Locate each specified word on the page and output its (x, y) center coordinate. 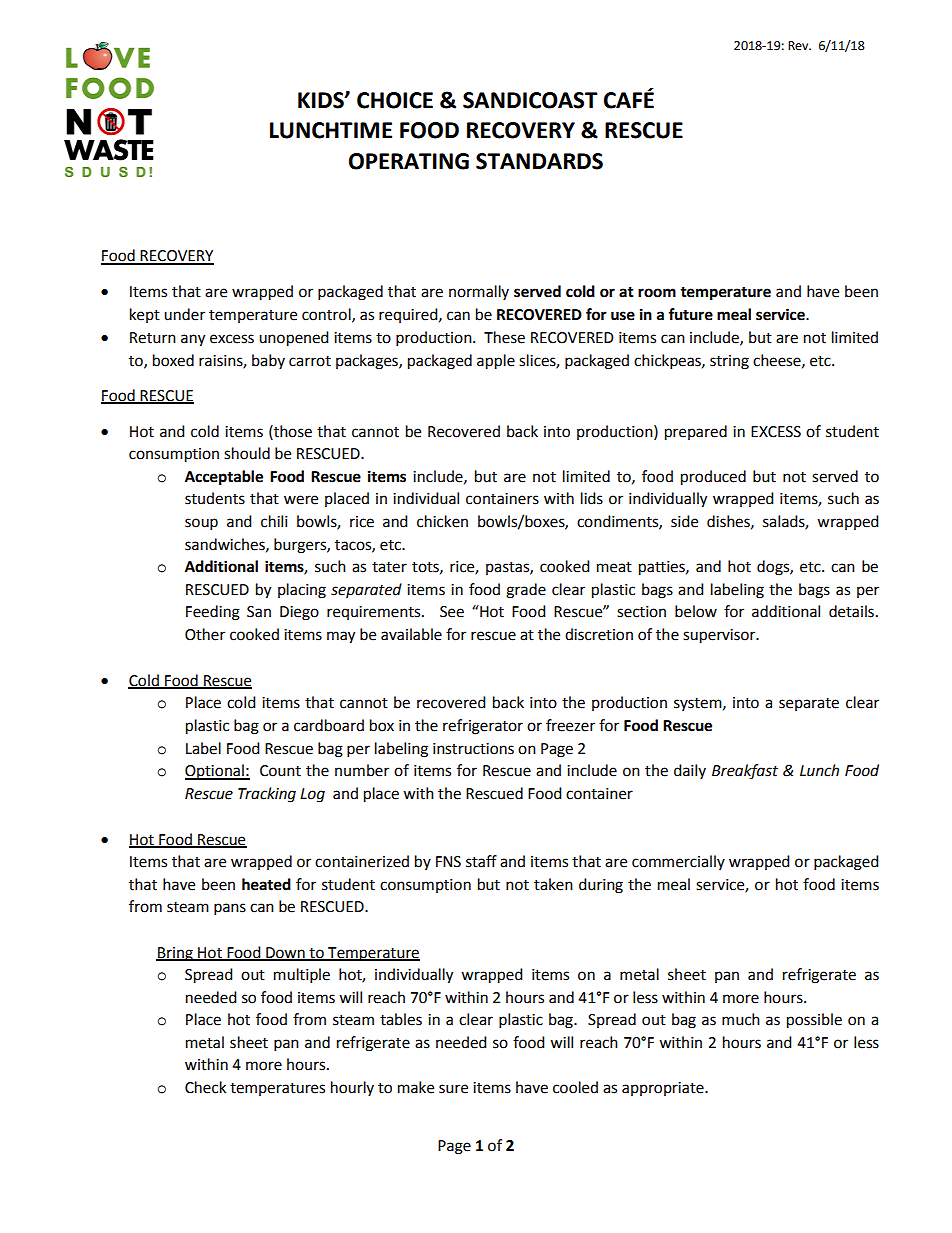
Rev (799, 46)
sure (453, 1089)
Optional (215, 772)
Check (205, 1087)
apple (496, 362)
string (729, 362)
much (741, 1019)
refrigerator (483, 727)
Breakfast (745, 772)
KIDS (322, 100)
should (247, 453)
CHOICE (395, 100)
